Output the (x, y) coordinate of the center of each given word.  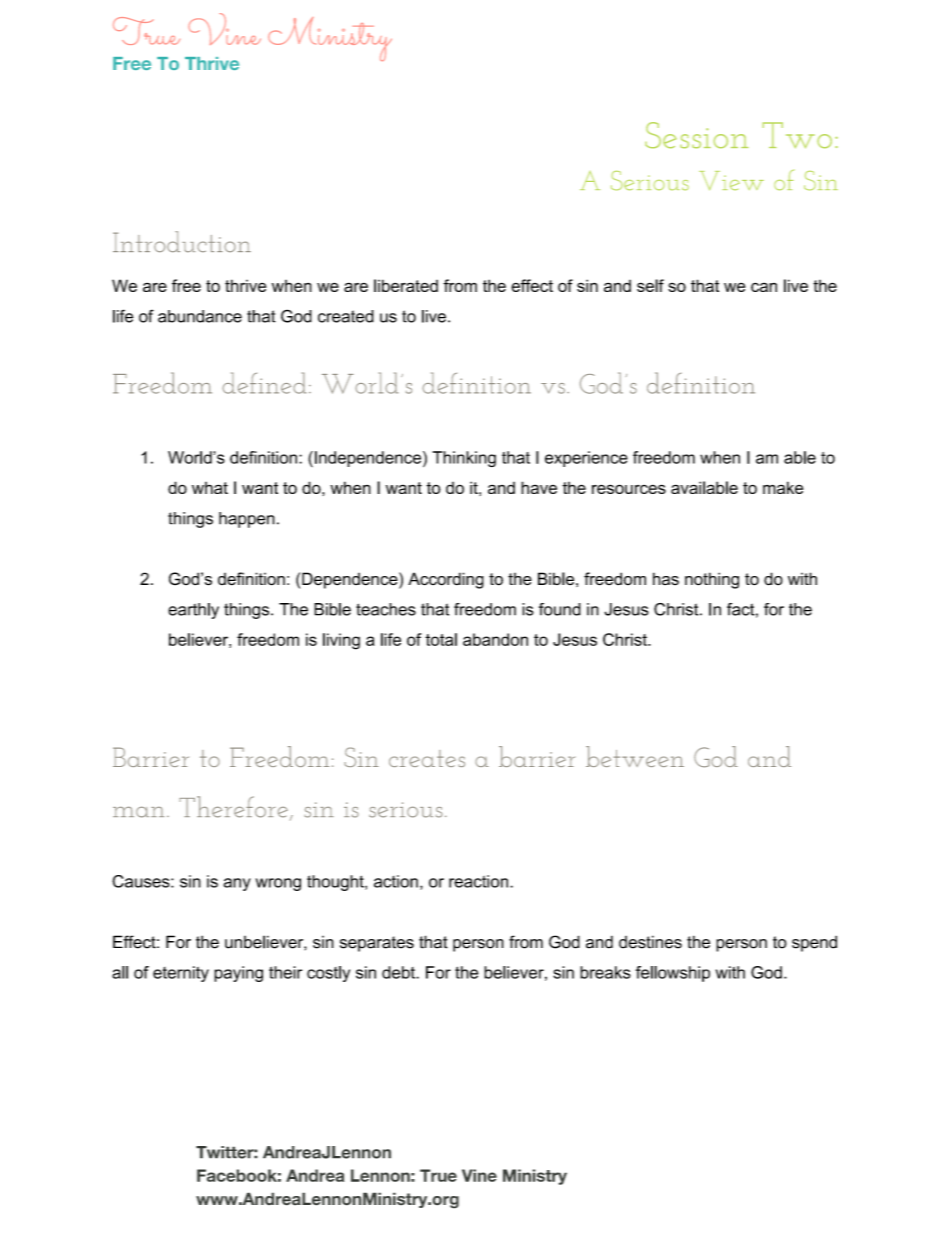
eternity (181, 974)
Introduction (182, 242)
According (446, 580)
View (731, 181)
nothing (712, 580)
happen (247, 520)
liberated (406, 285)
